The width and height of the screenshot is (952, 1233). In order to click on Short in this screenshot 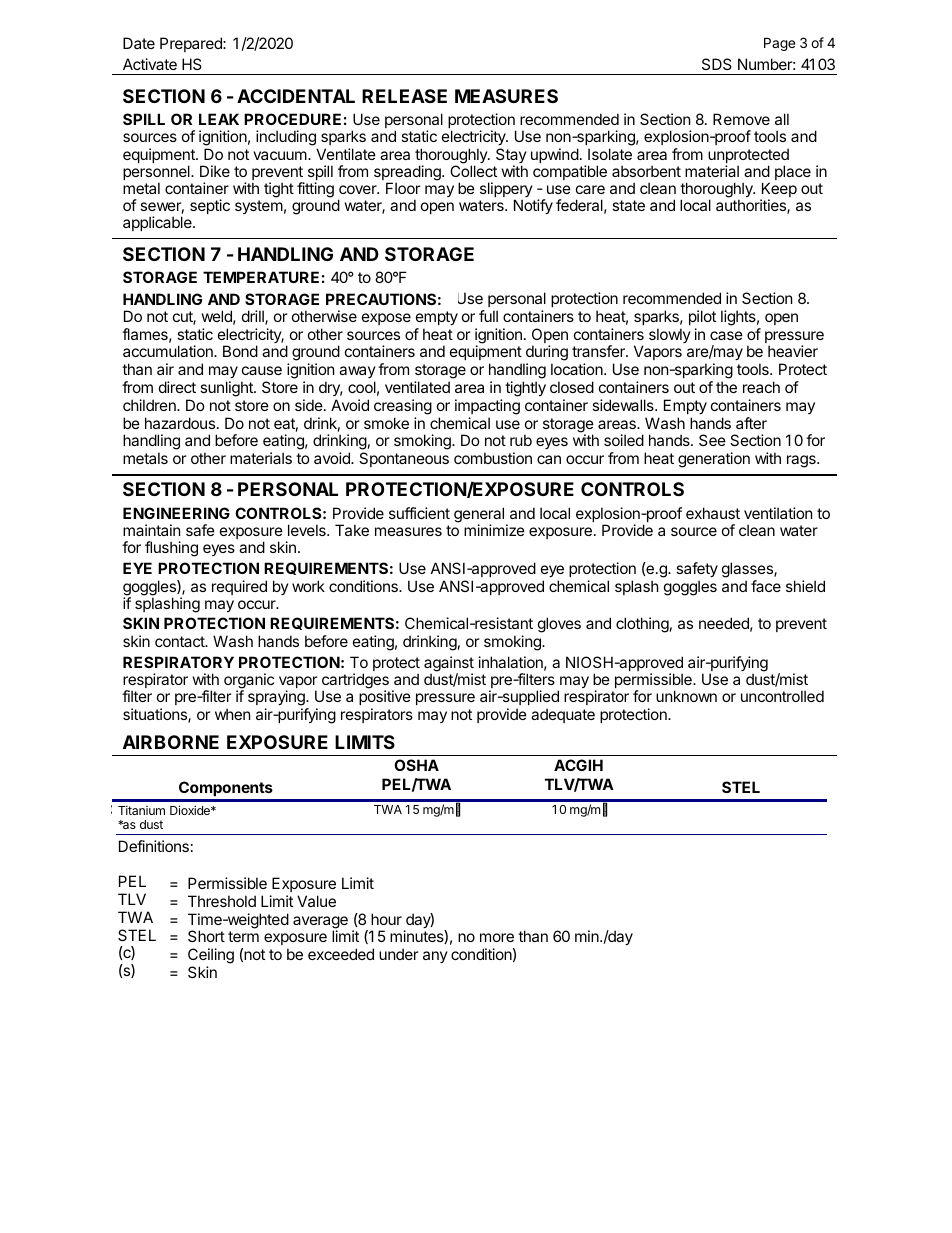, I will do `click(206, 936)`.
